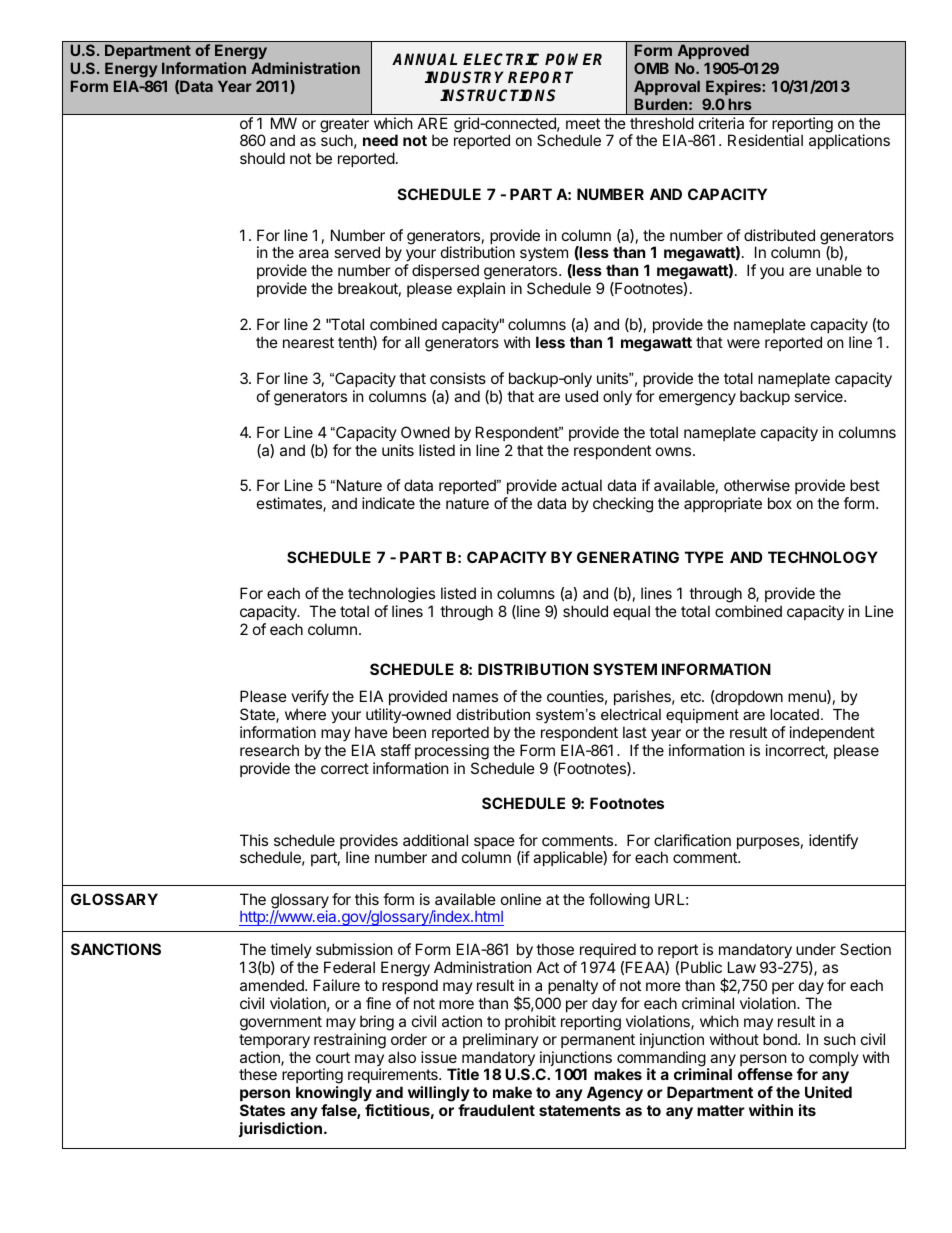 This screenshot has height=1233, width=952. What do you see at coordinates (743, 343) in the screenshot?
I see `were` at bounding box center [743, 343].
